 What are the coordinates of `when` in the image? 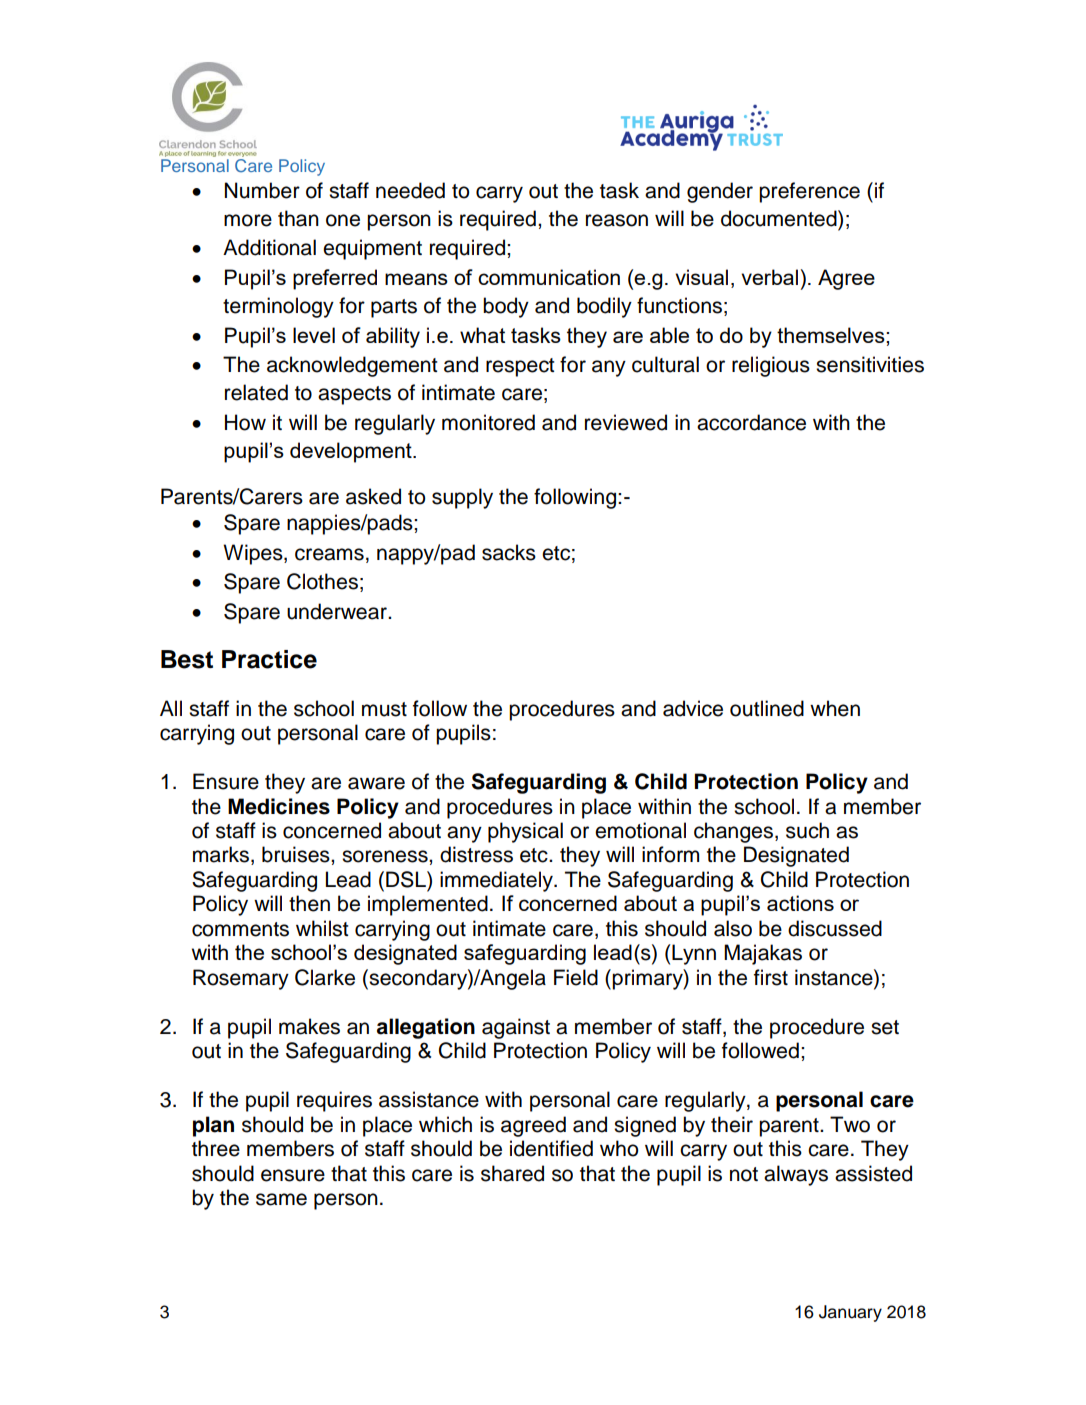 It's located at (835, 708).
